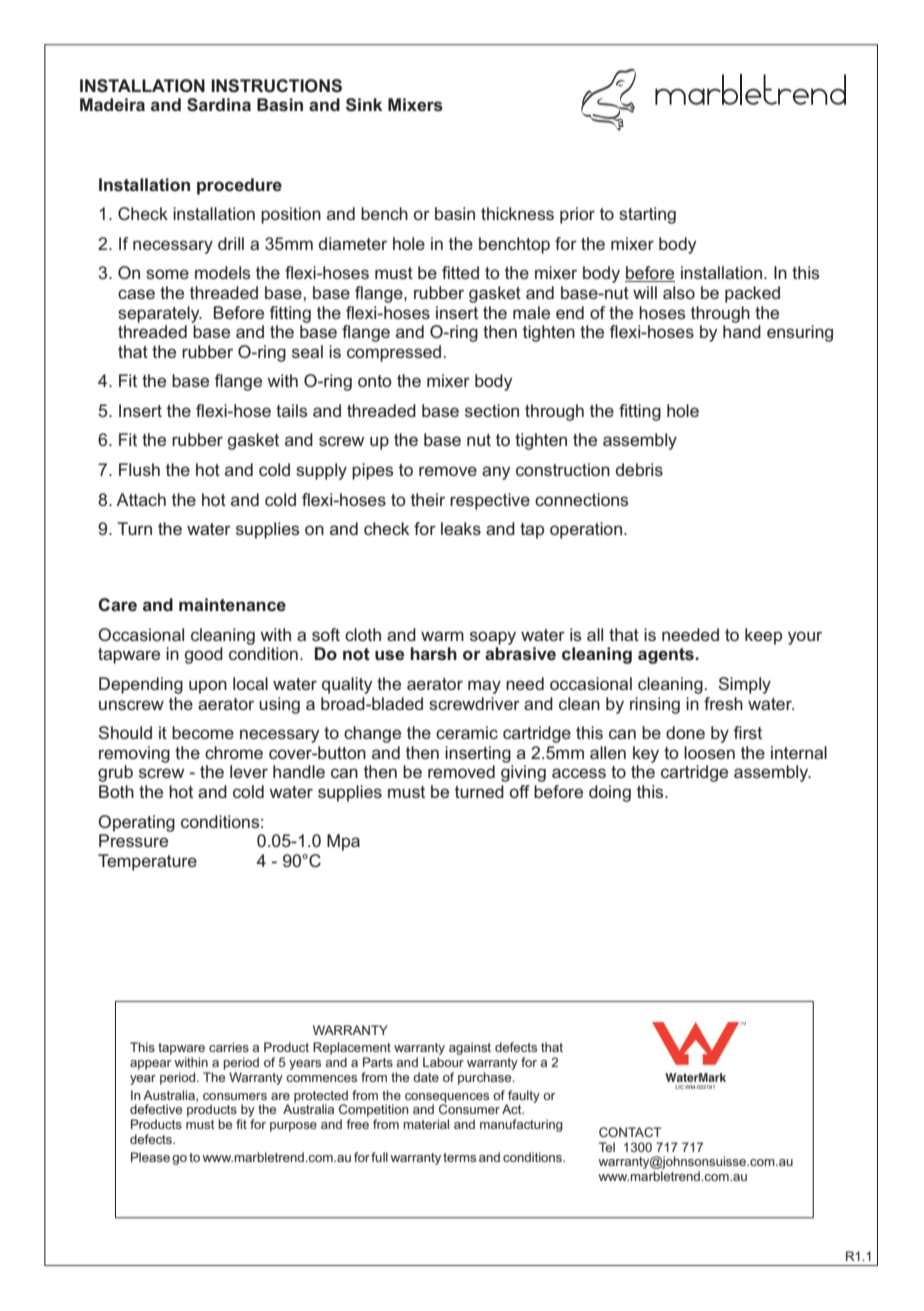 This image has width=924, height=1311. Describe the element at coordinates (492, 410) in the image. I see `section` at that location.
